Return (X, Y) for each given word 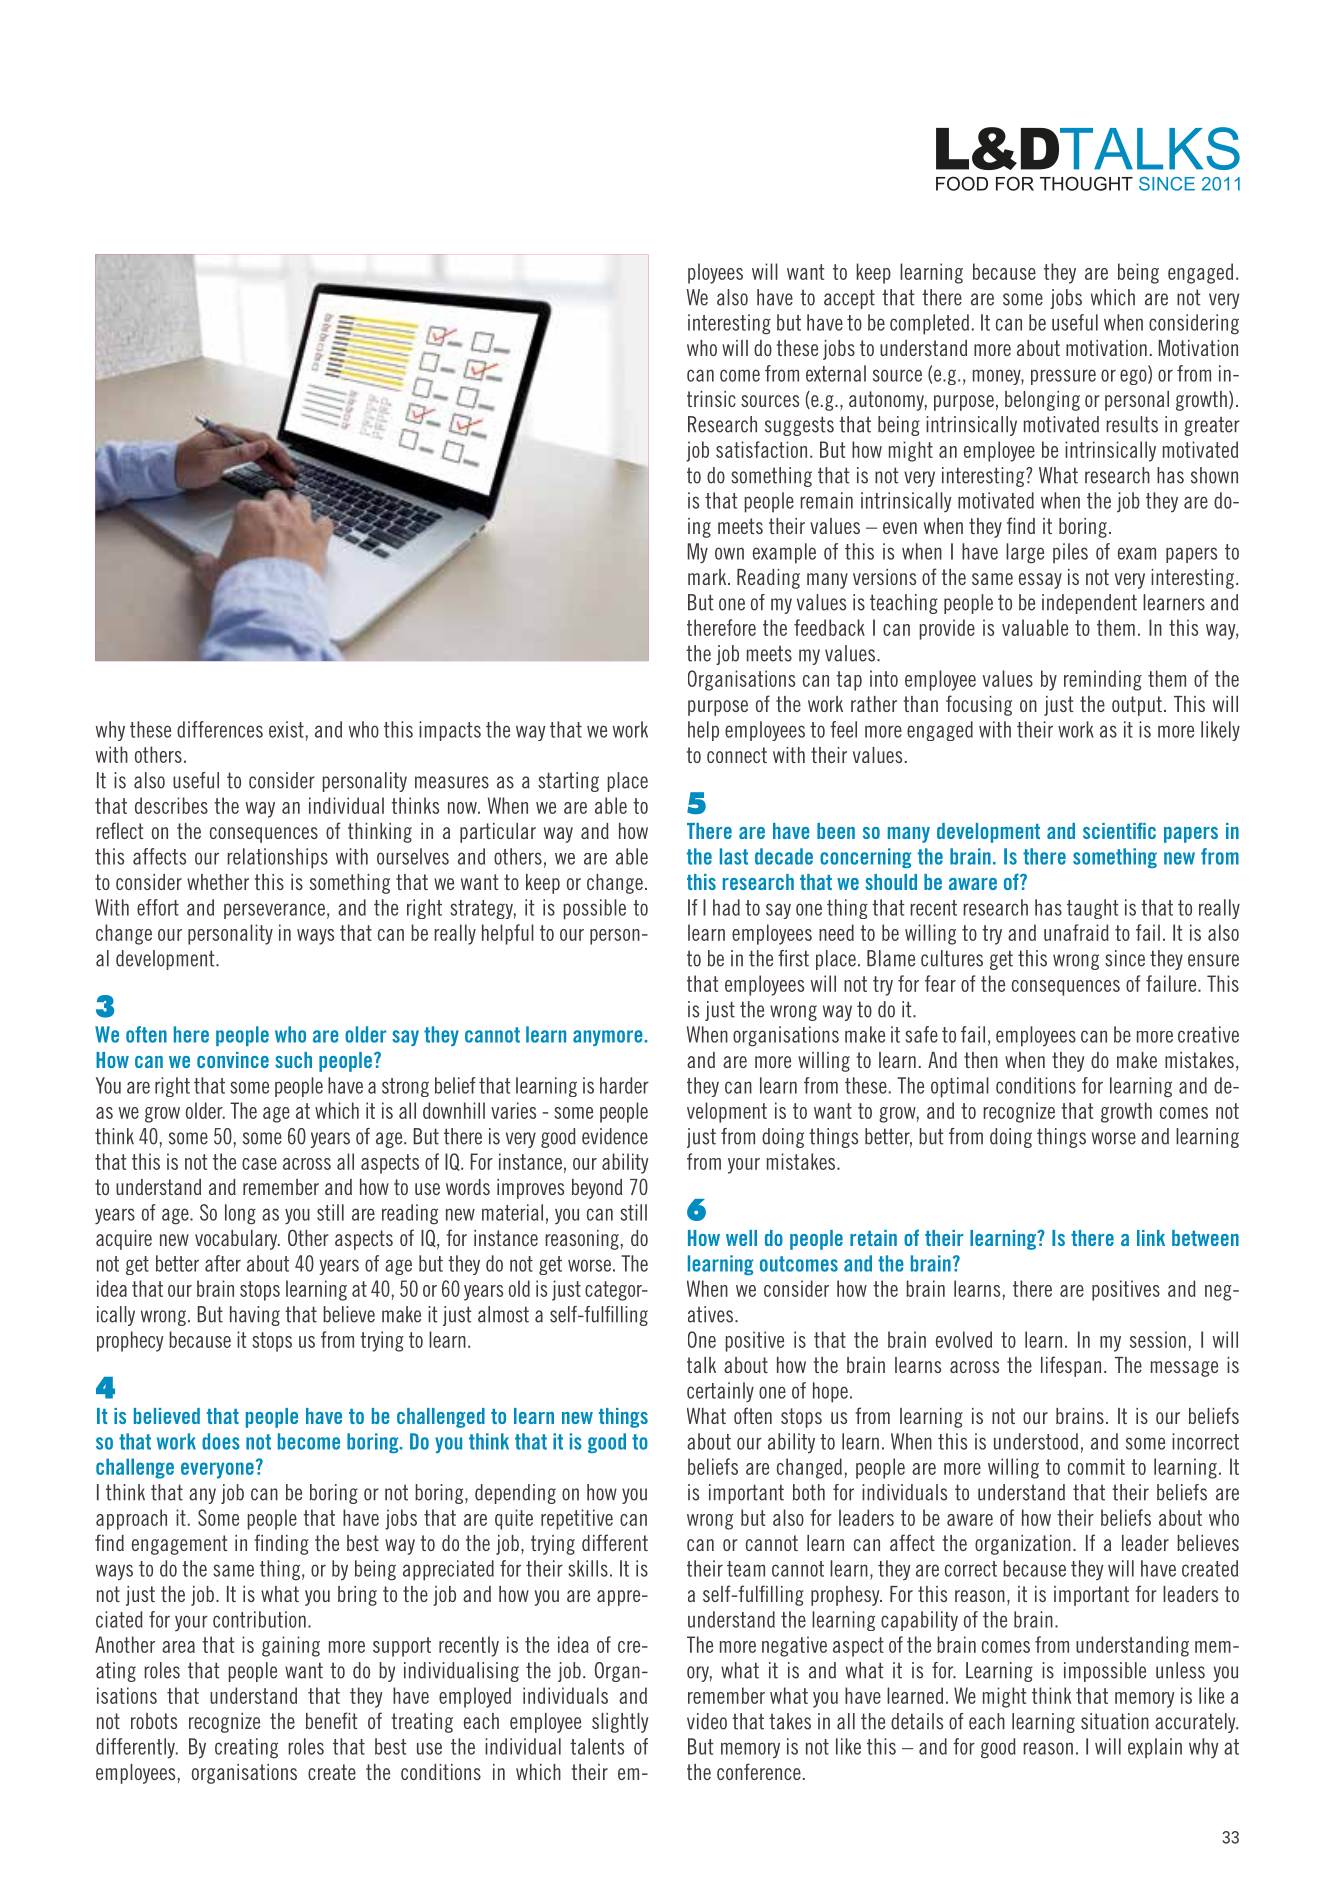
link (1151, 1238)
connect (737, 755)
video (707, 1721)
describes (171, 805)
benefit (332, 1720)
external (836, 373)
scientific (1119, 830)
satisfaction (761, 449)
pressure (1063, 377)
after (223, 1263)
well (741, 1238)
